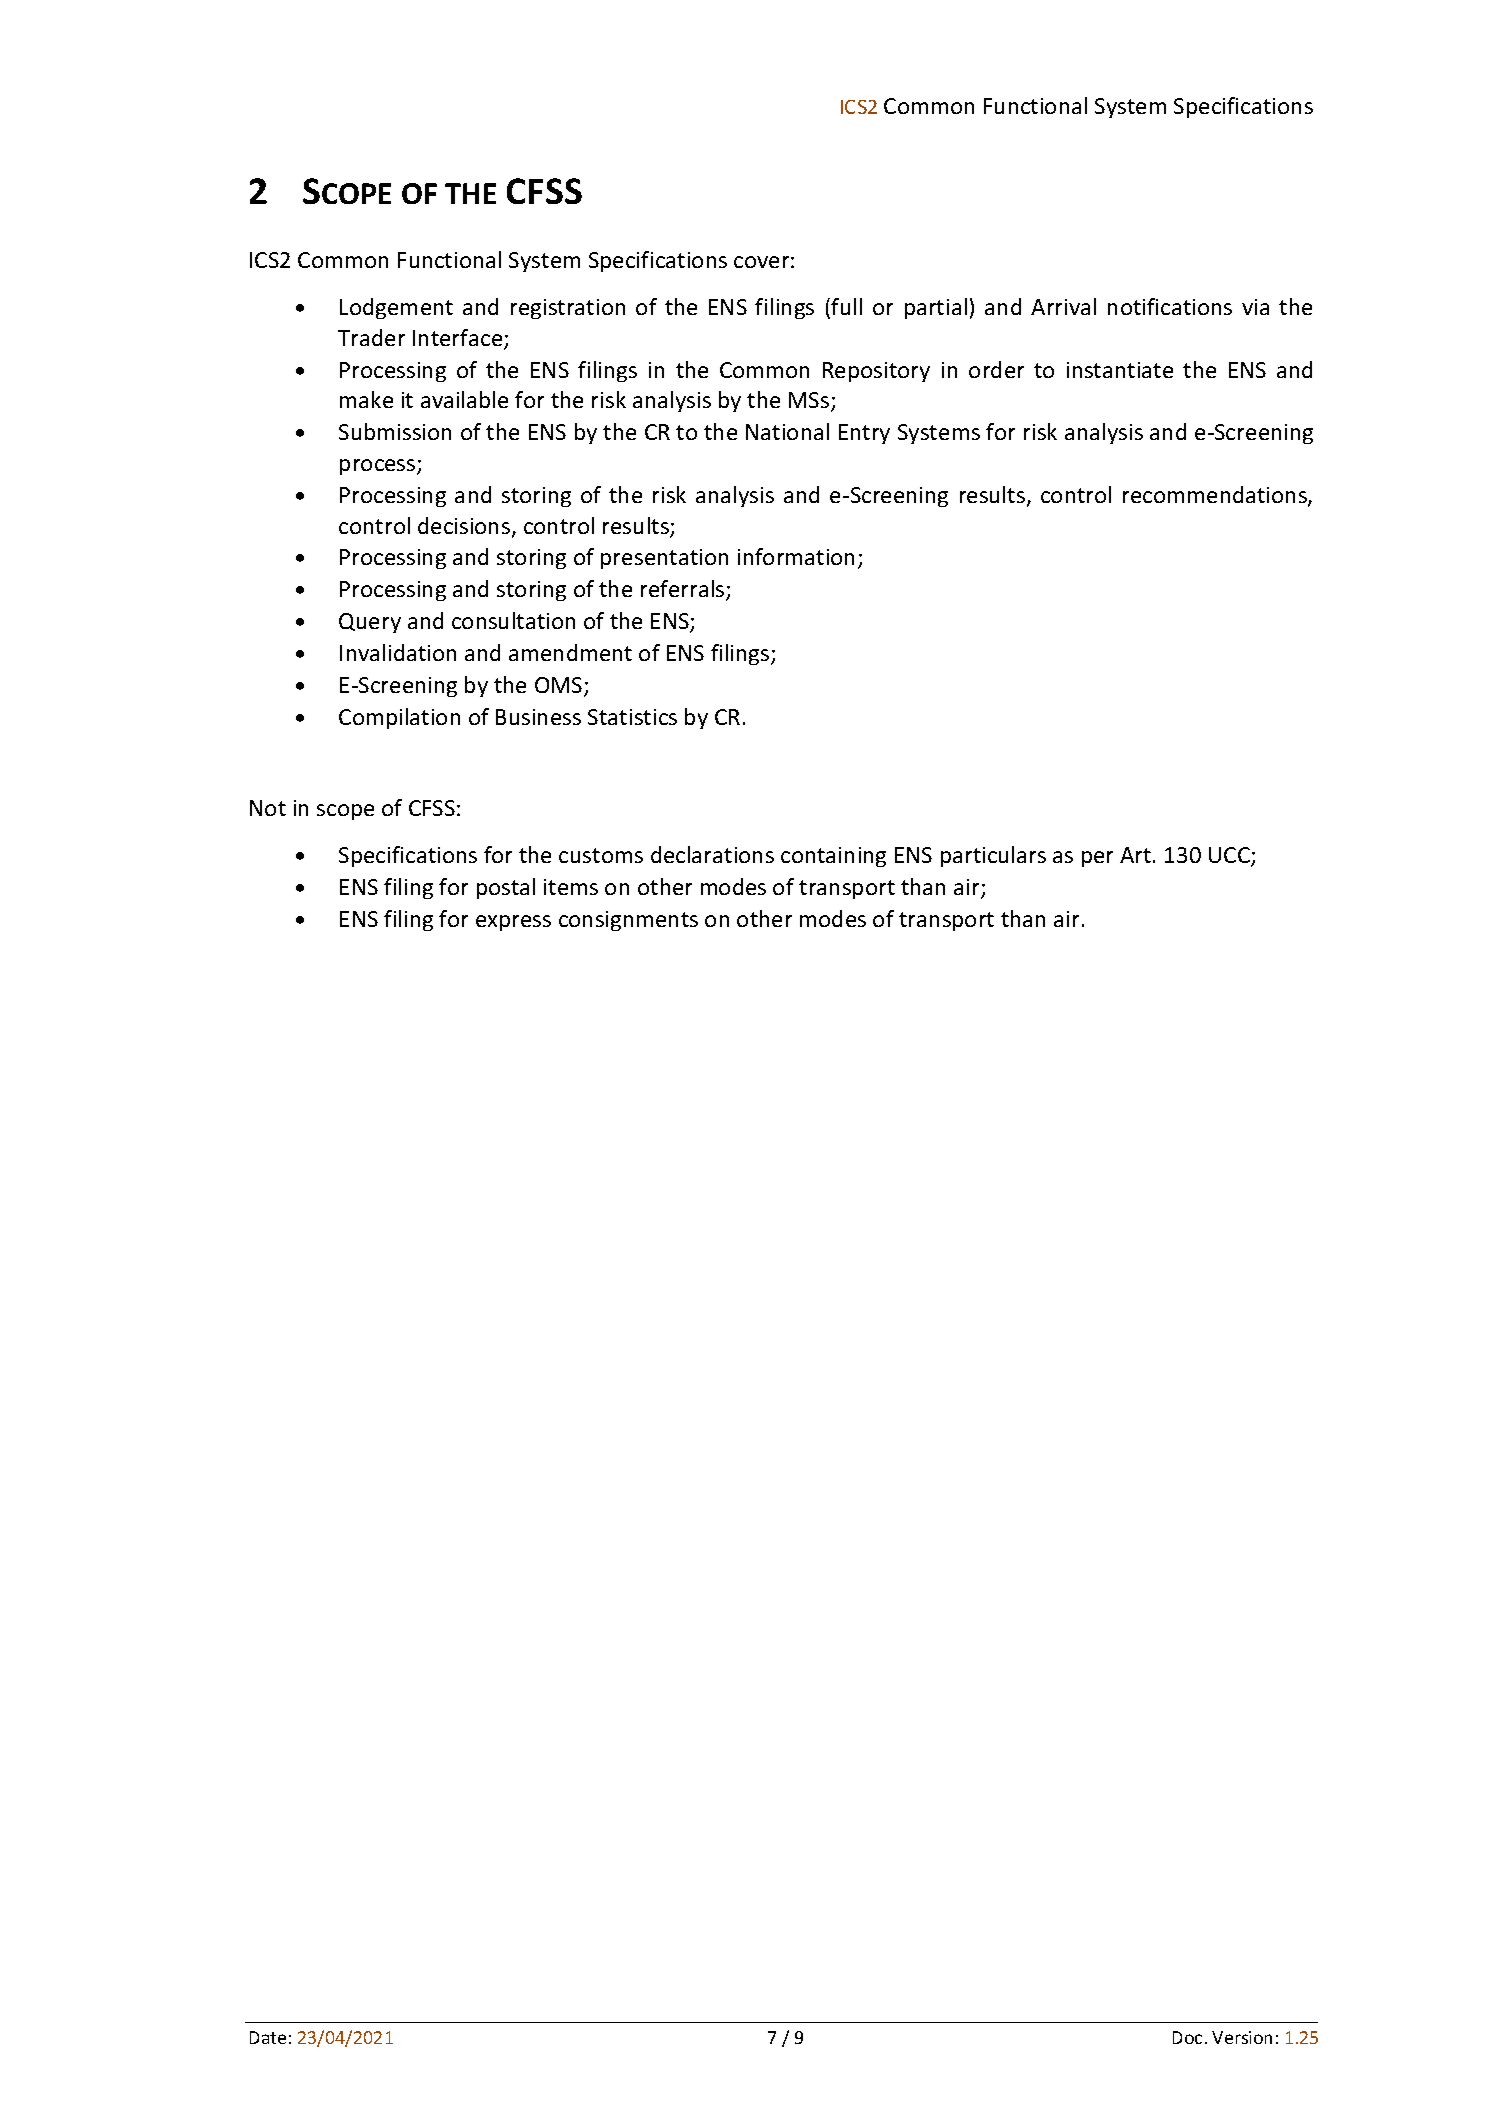  What do you see at coordinates (268, 2037) in the image?
I see `Date` at bounding box center [268, 2037].
